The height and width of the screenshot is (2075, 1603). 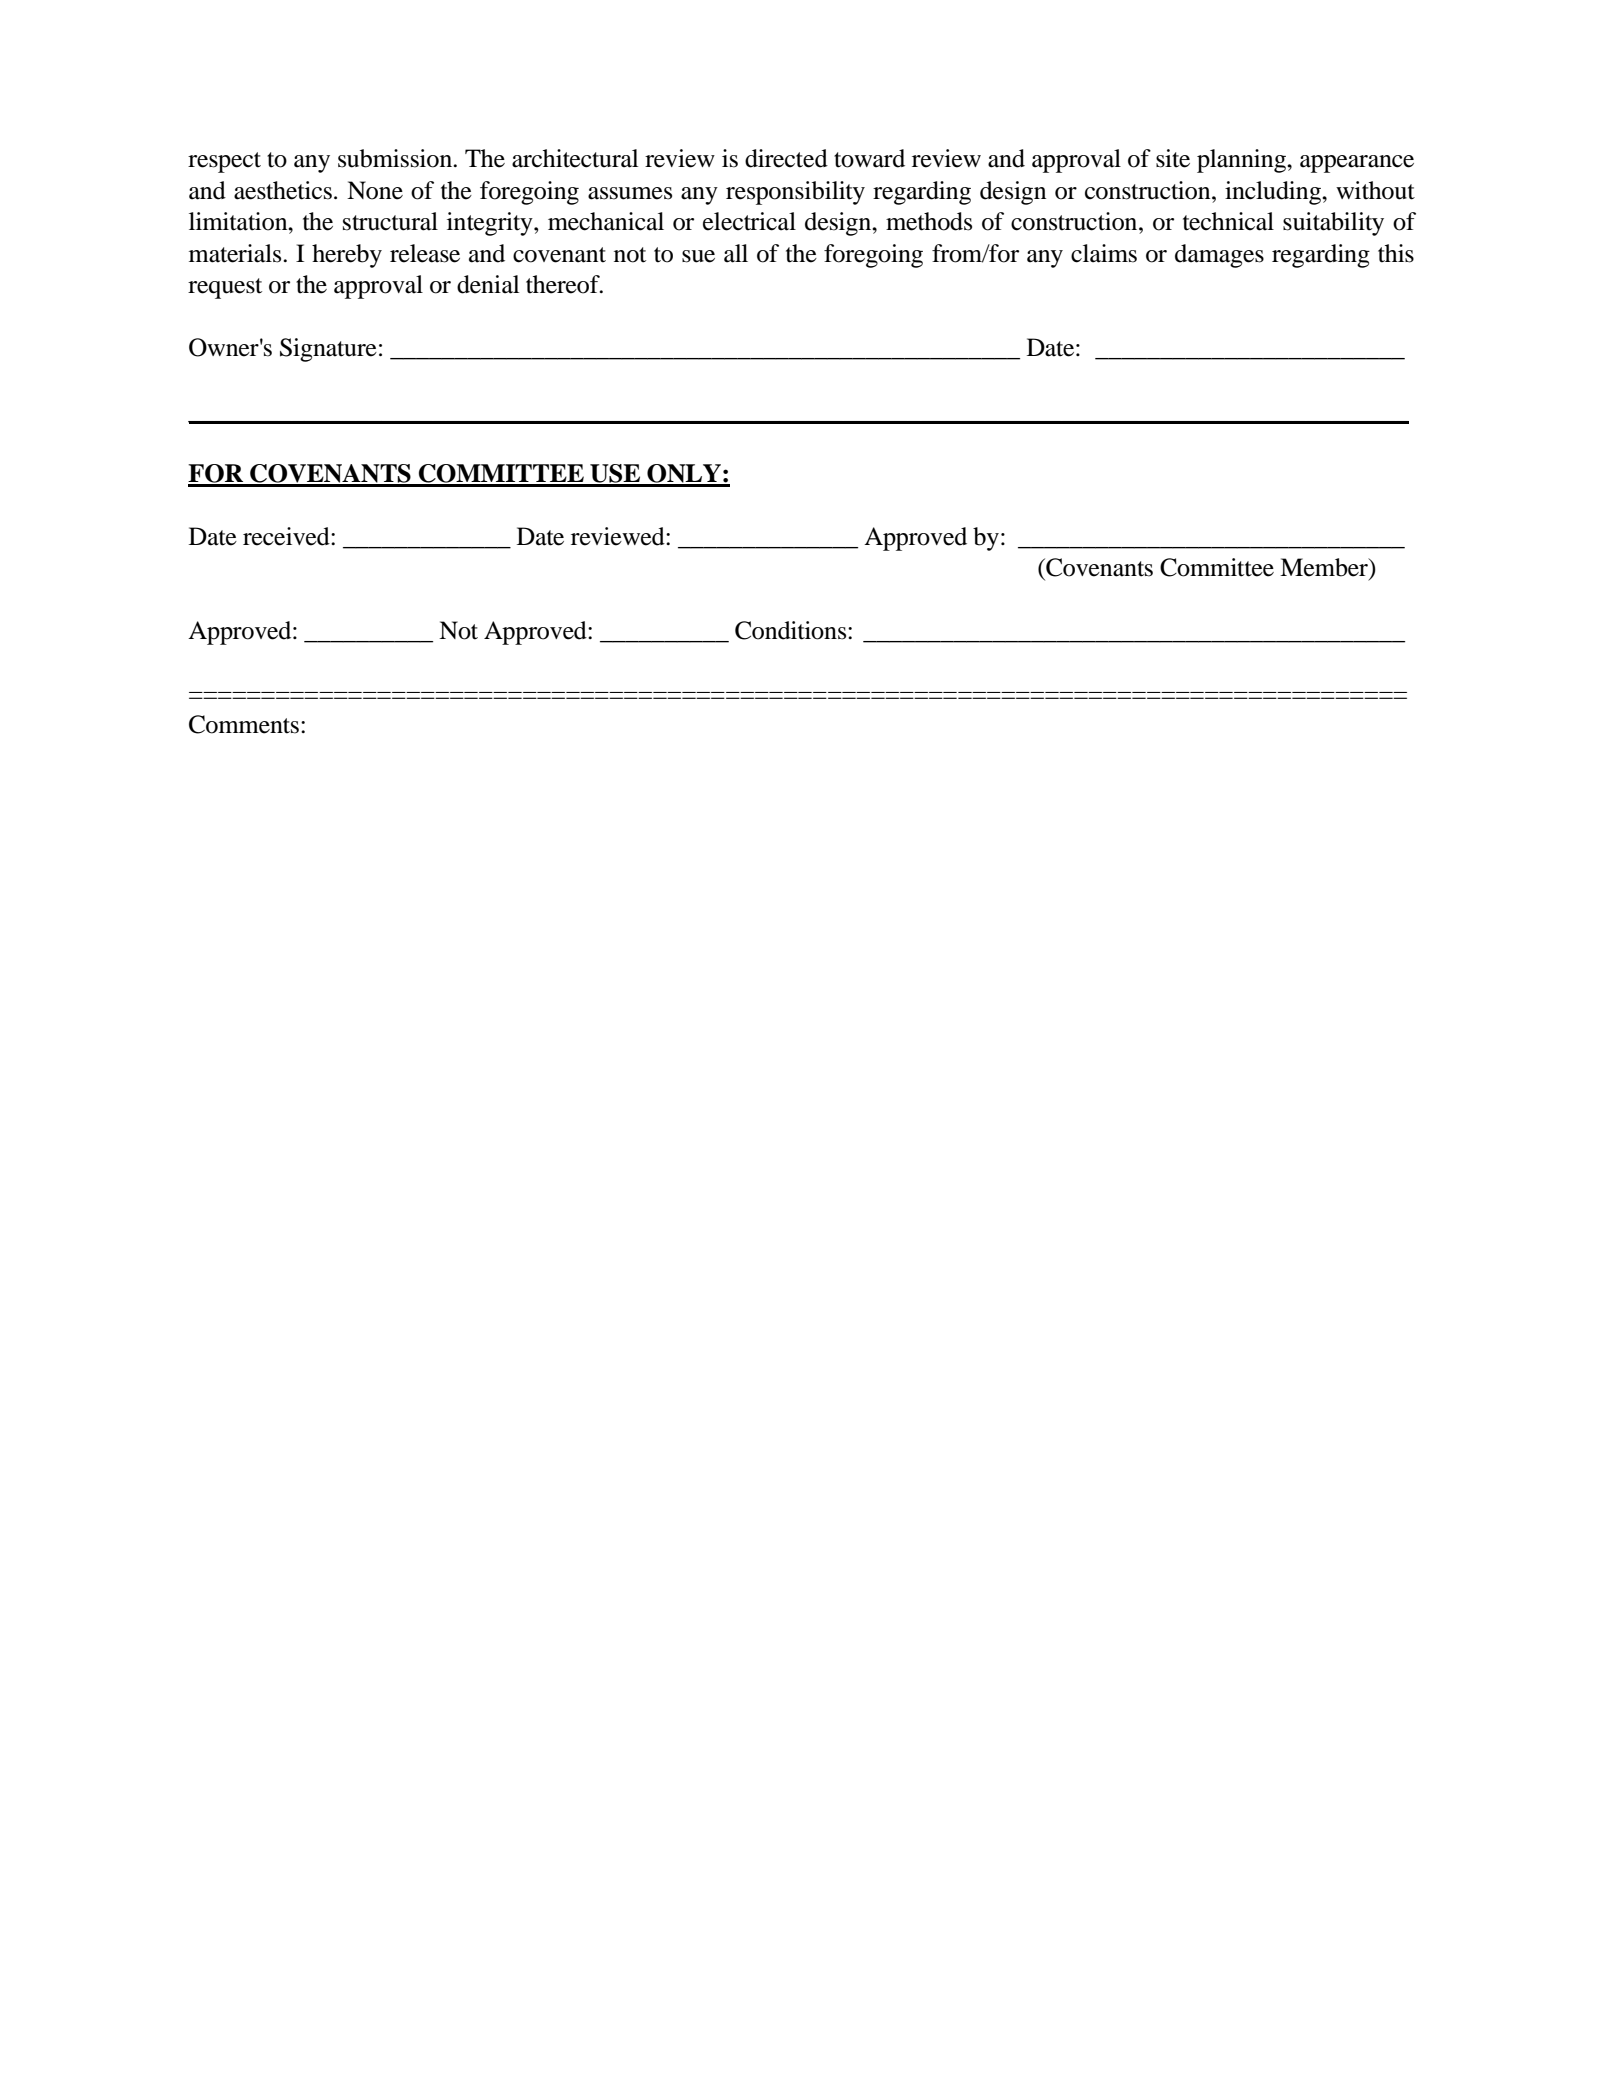 What do you see at coordinates (1219, 256) in the screenshot?
I see `damages` at bounding box center [1219, 256].
